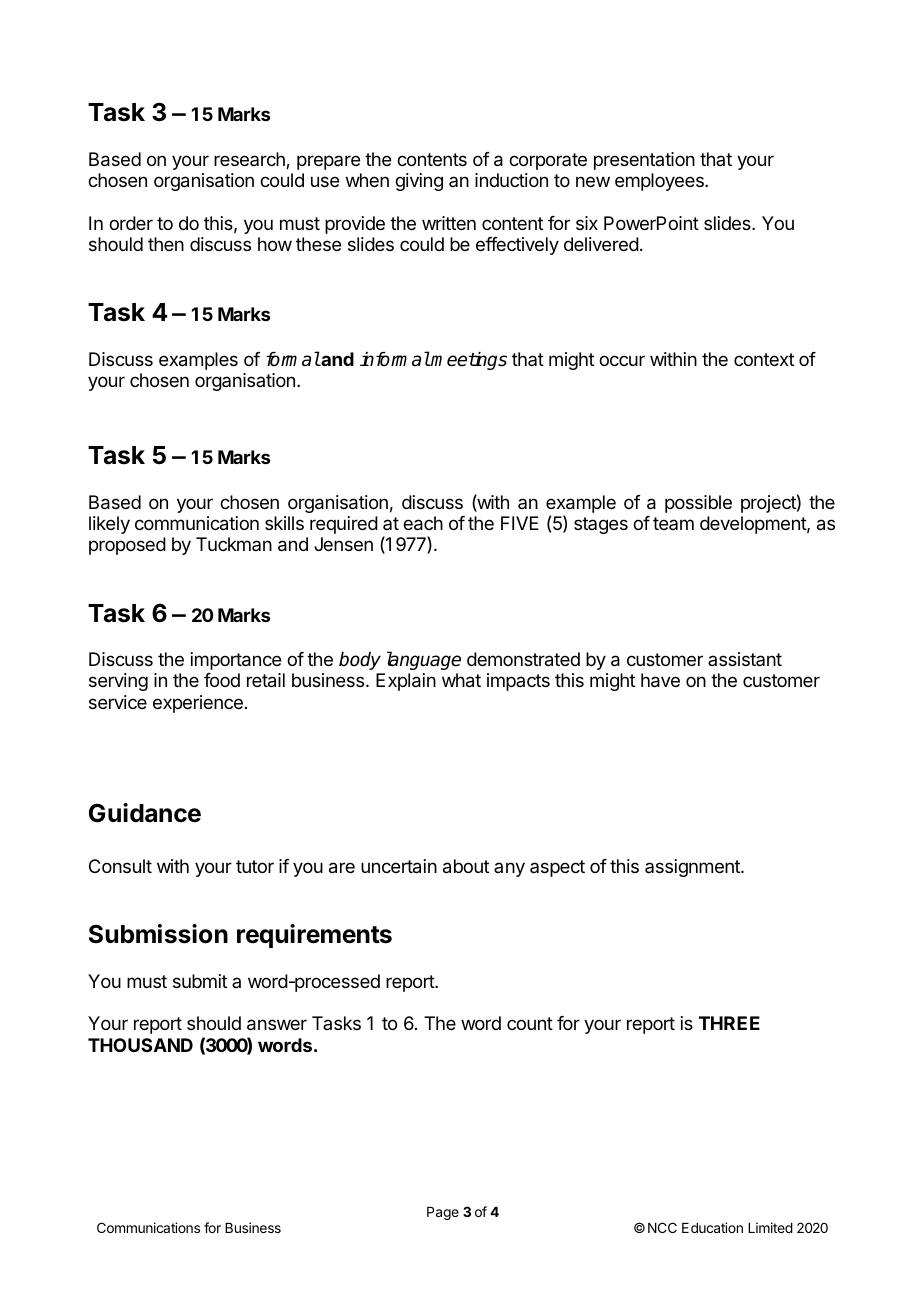 The width and height of the screenshot is (924, 1308). What do you see at coordinates (140, 1045) in the screenshot?
I see `THOUSAND` at bounding box center [140, 1045].
